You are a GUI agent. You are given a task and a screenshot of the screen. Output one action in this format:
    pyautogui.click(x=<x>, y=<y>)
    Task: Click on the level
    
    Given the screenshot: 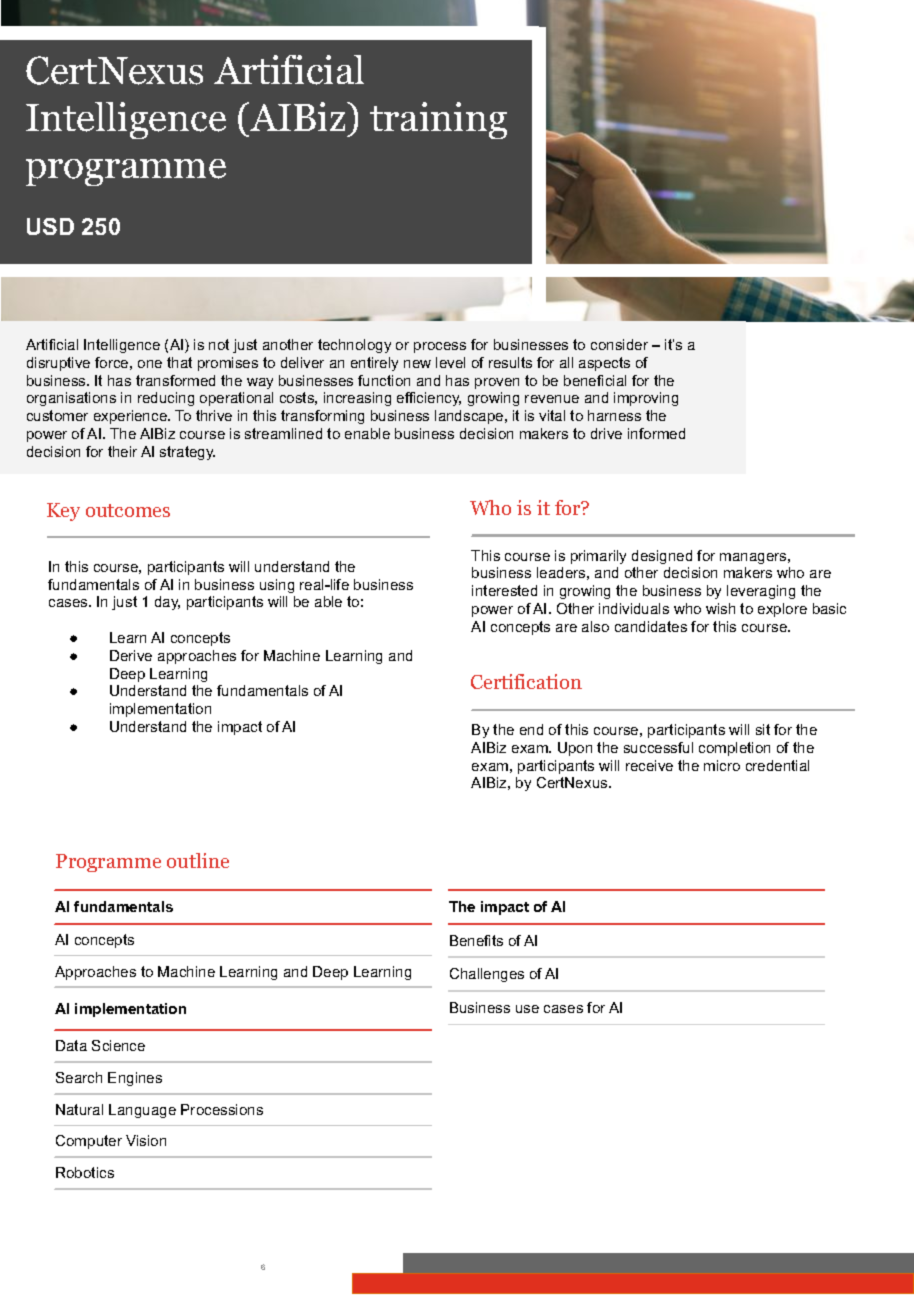 What is the action you would take?
    pyautogui.click(x=450, y=362)
